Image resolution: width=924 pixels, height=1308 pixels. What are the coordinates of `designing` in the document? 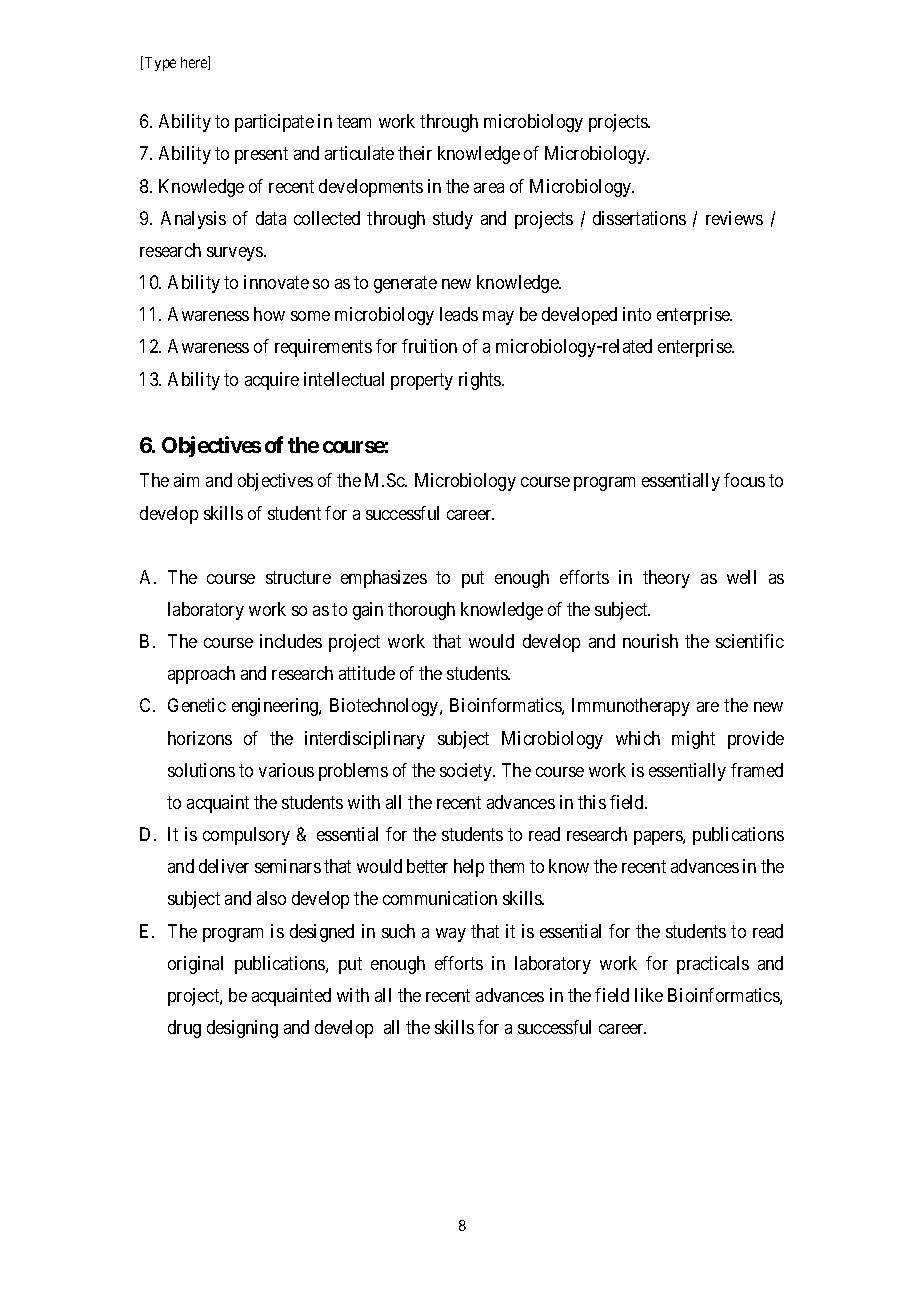 It's located at (242, 1029).
